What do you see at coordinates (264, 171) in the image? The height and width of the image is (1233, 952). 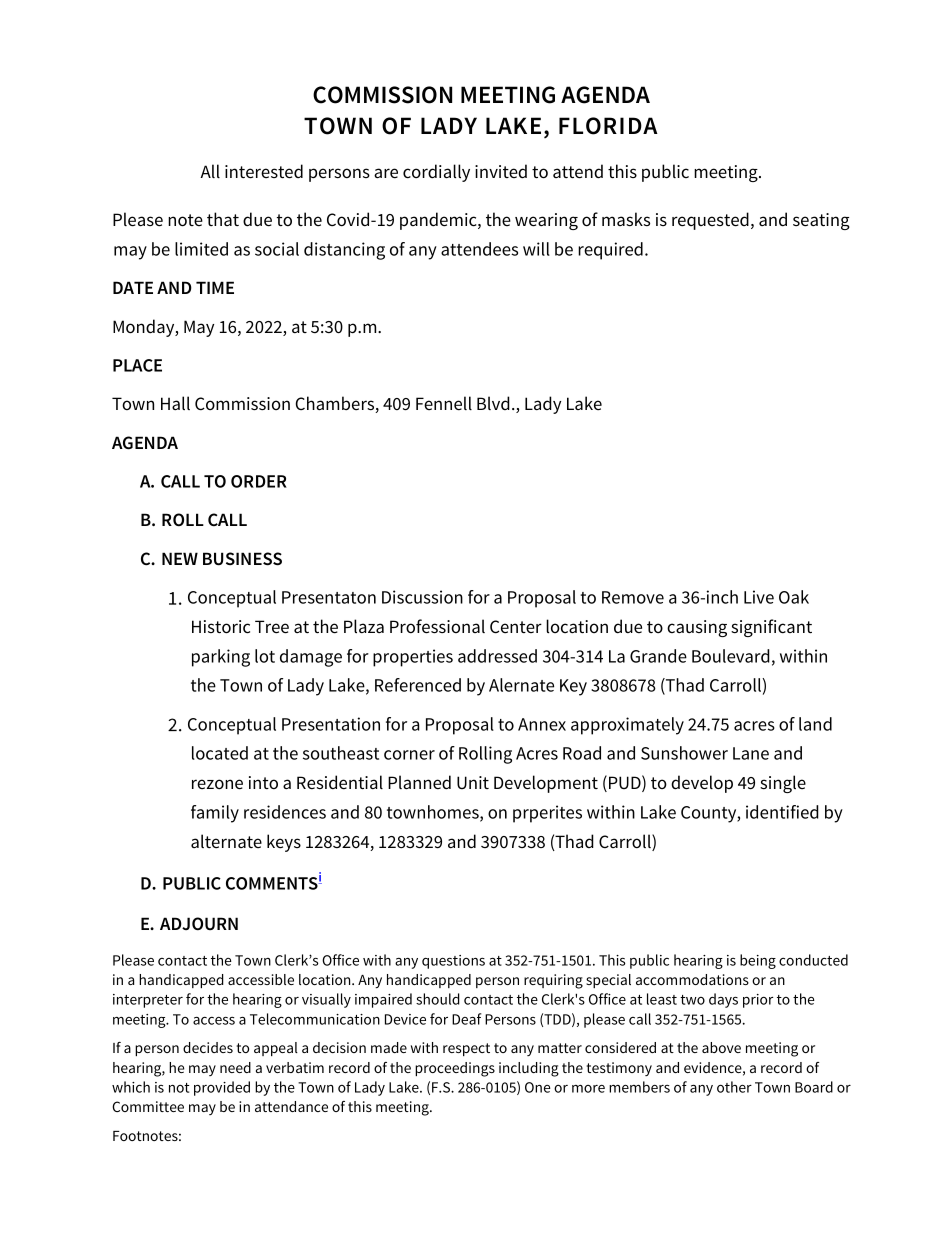 I see `interested` at bounding box center [264, 171].
